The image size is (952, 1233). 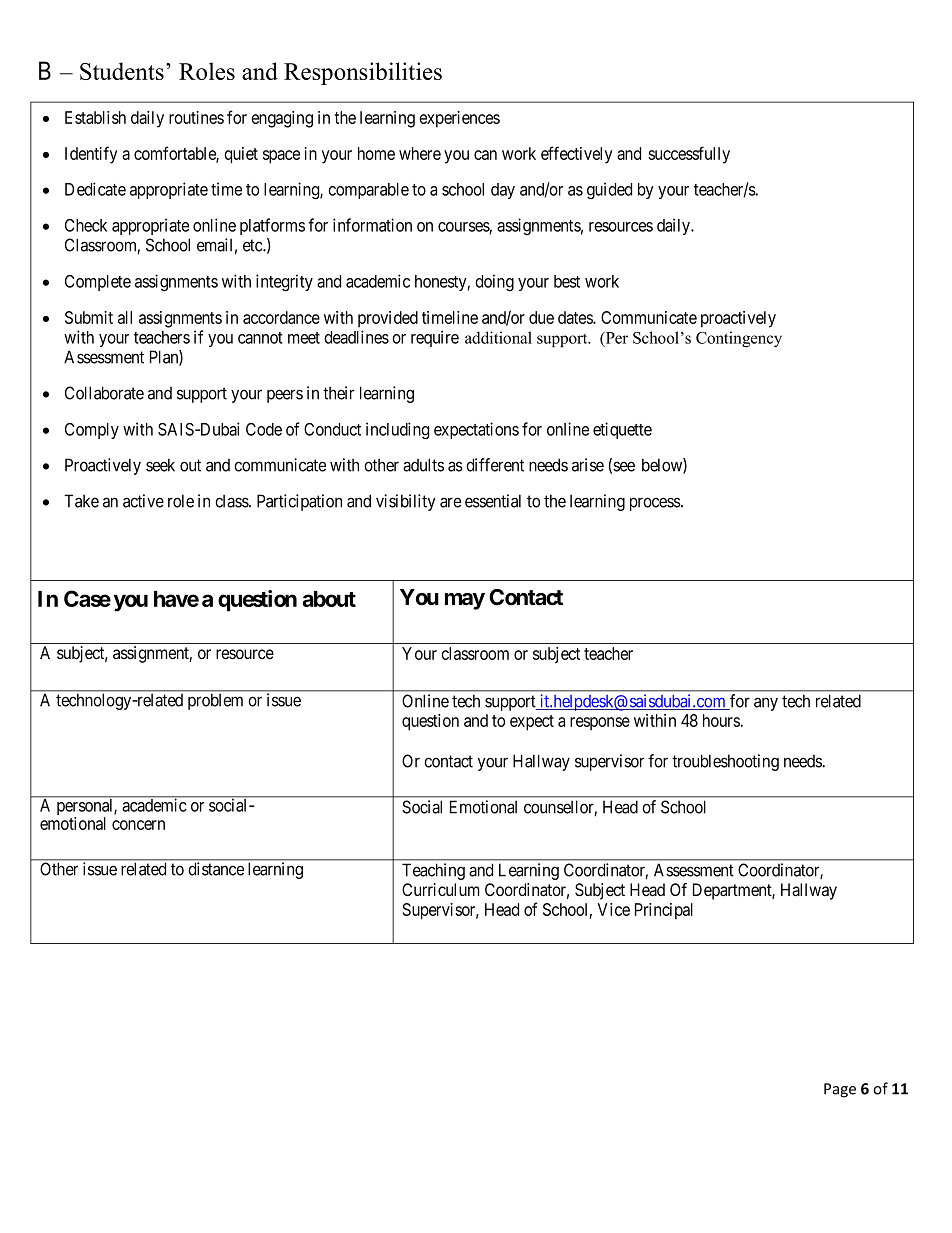 What do you see at coordinates (722, 720) in the screenshot?
I see `hours` at bounding box center [722, 720].
